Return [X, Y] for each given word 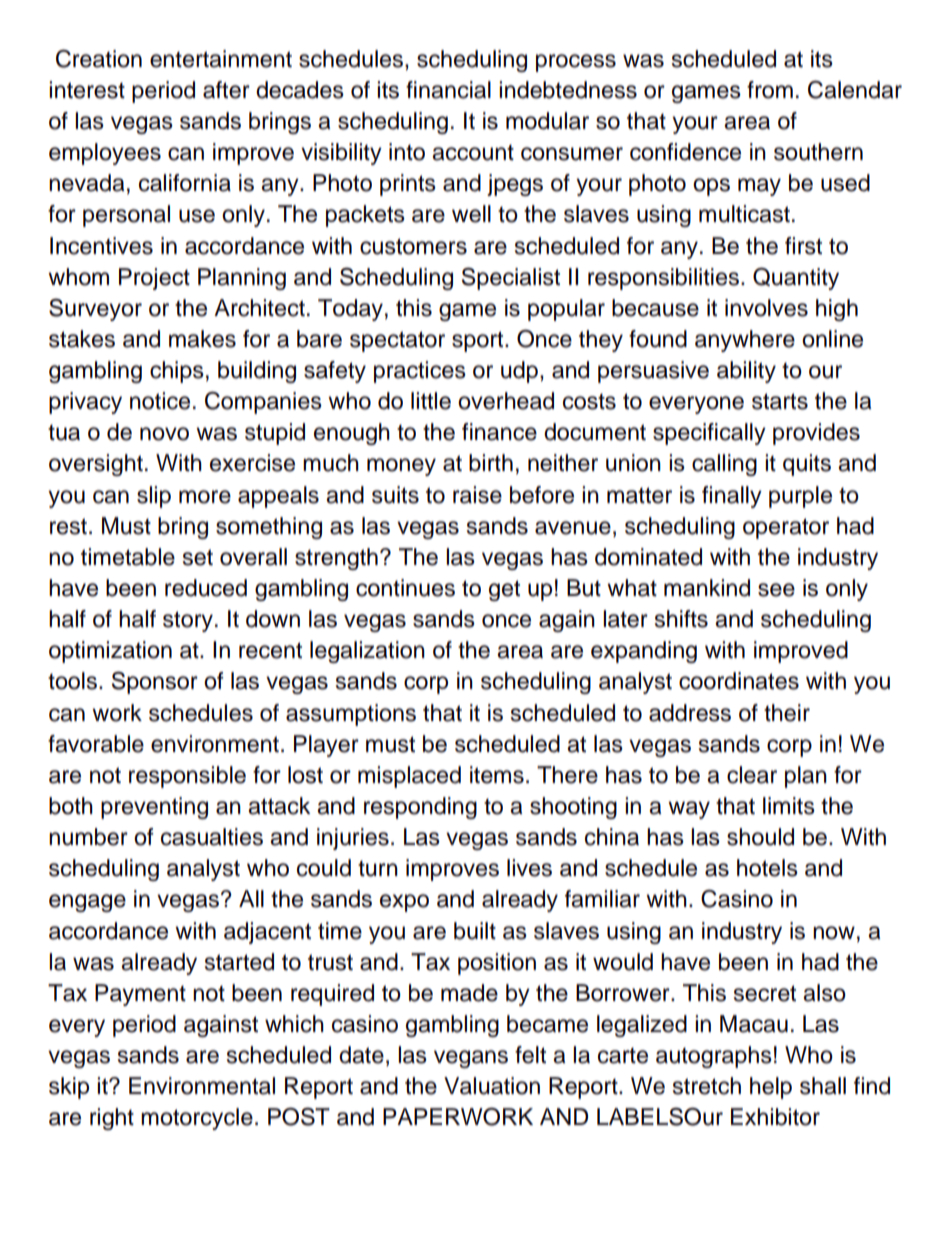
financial [448, 90]
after [226, 90]
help [771, 1088]
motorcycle [197, 1119]
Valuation [492, 1086]
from [770, 90]
